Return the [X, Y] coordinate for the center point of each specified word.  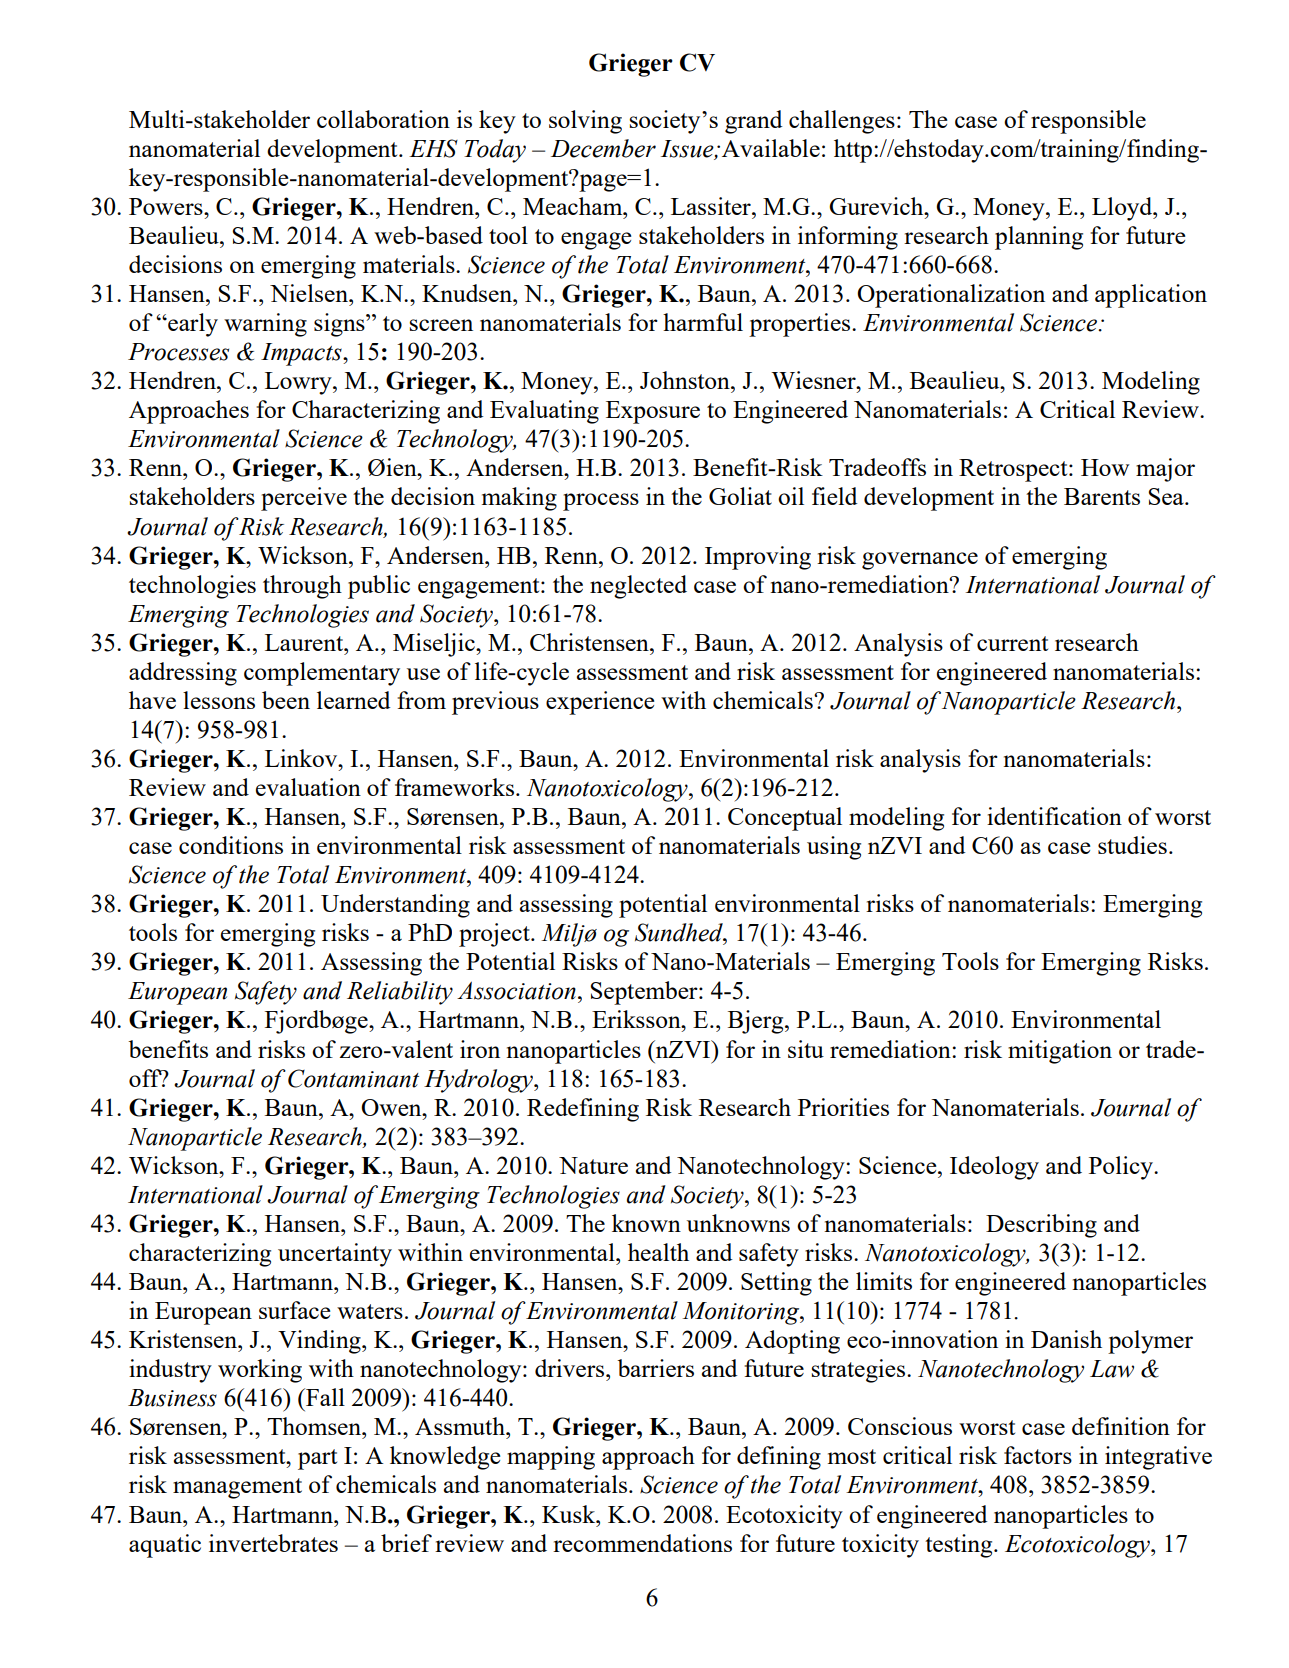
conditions [231, 845]
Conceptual [785, 819]
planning [1039, 238]
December [603, 148]
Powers [167, 206]
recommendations [642, 1543]
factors [1038, 1455]
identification [1054, 816]
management [237, 1488]
